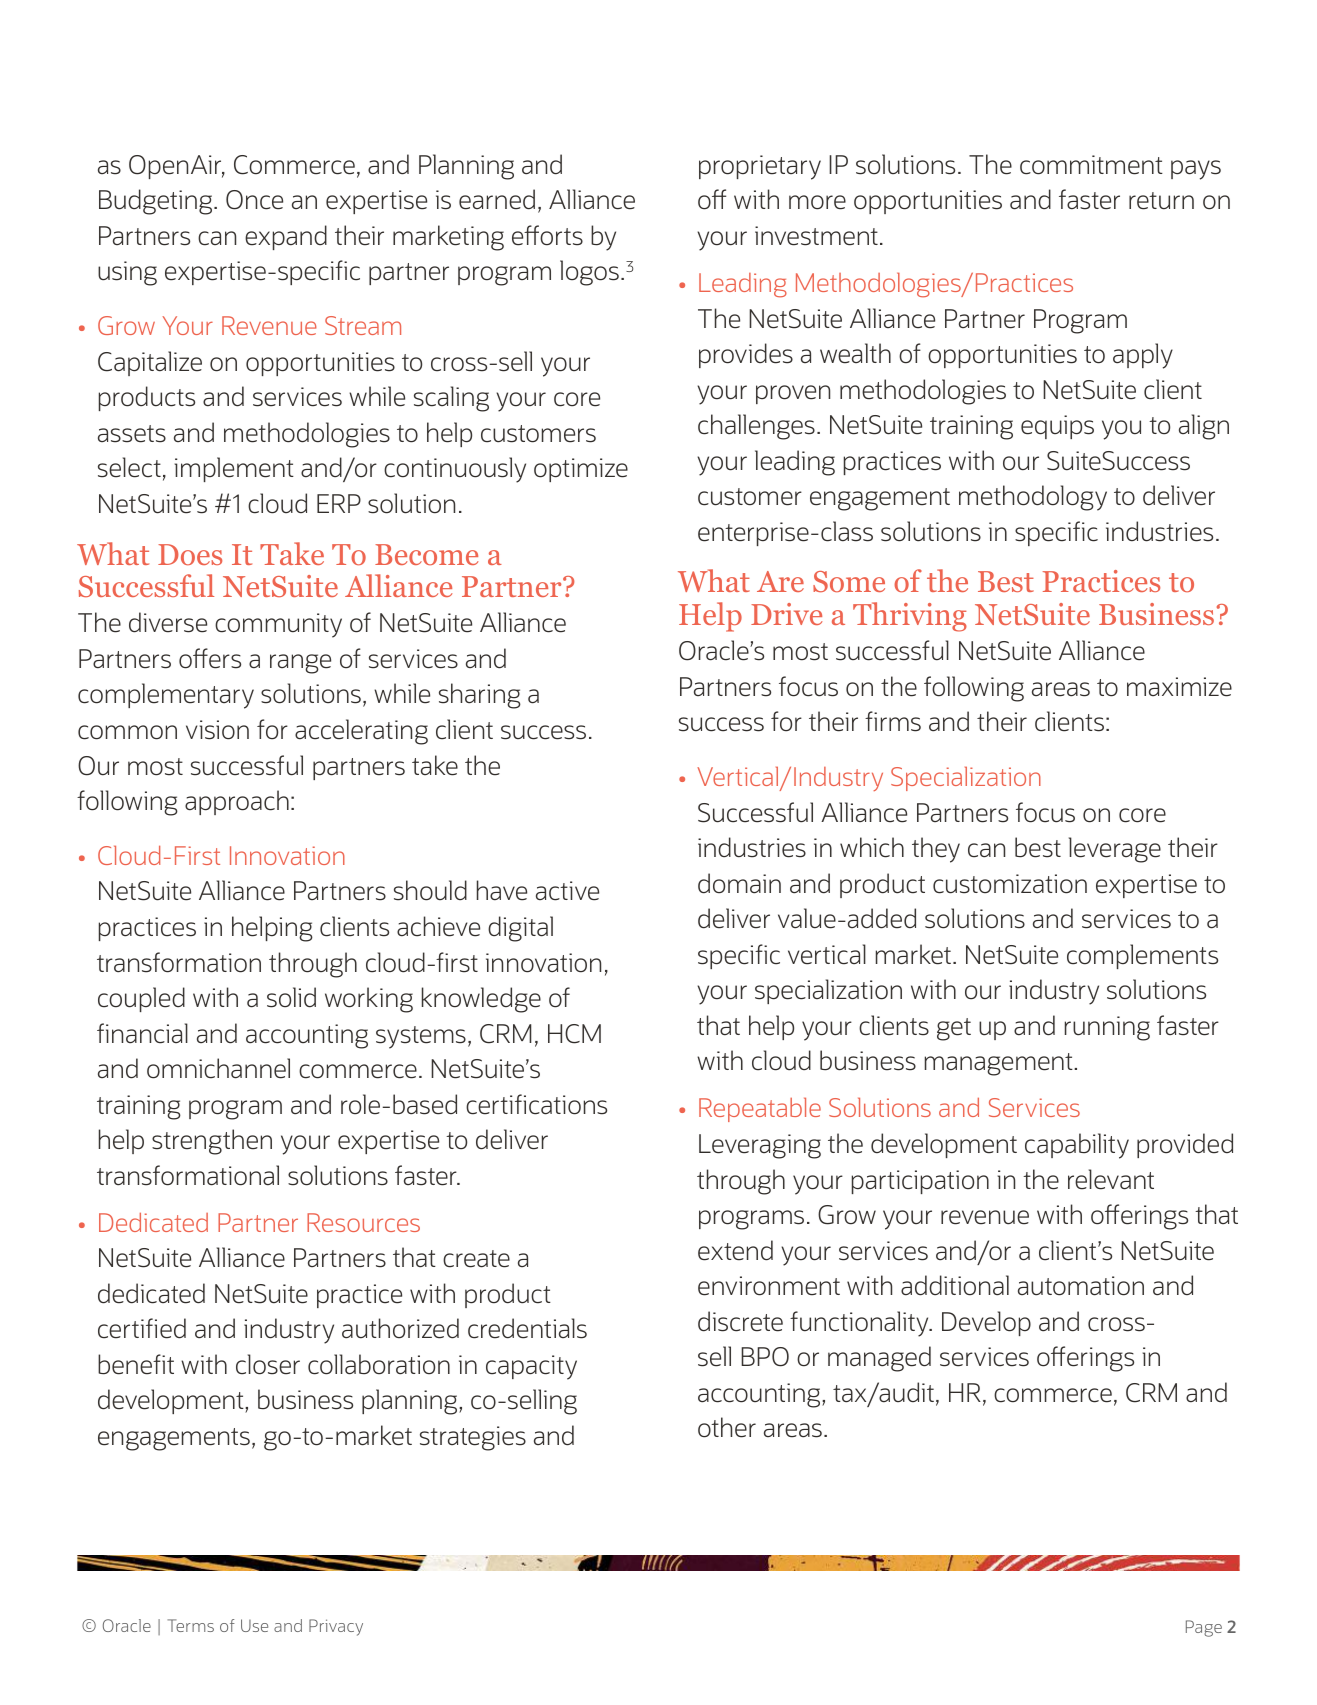  I want to click on Use, so click(254, 1625).
